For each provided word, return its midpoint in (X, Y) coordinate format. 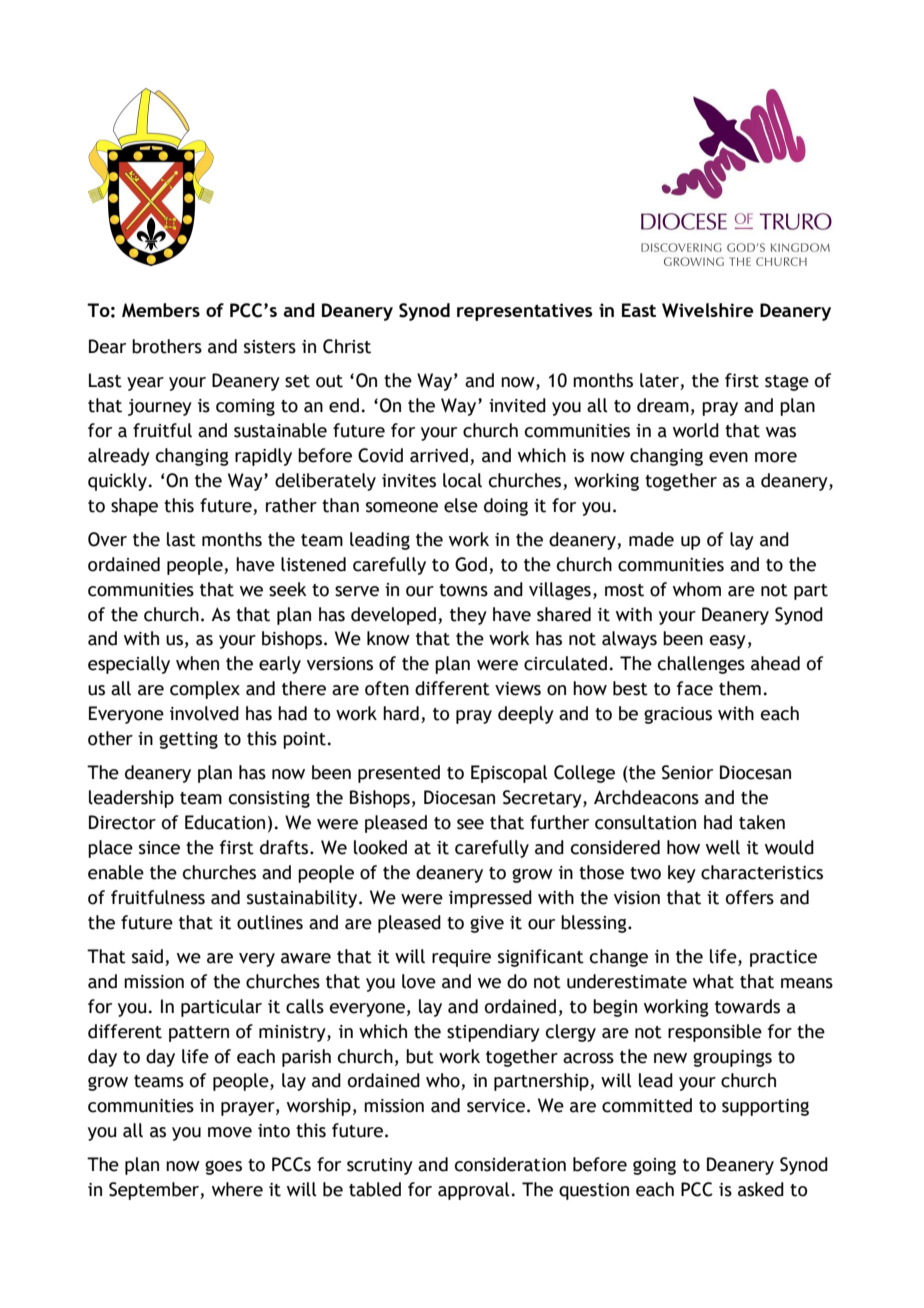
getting (188, 740)
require (461, 958)
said (147, 956)
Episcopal (509, 774)
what (713, 981)
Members (161, 310)
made (651, 539)
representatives (524, 312)
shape (134, 507)
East (639, 310)
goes (223, 1167)
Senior (687, 772)
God (471, 564)
